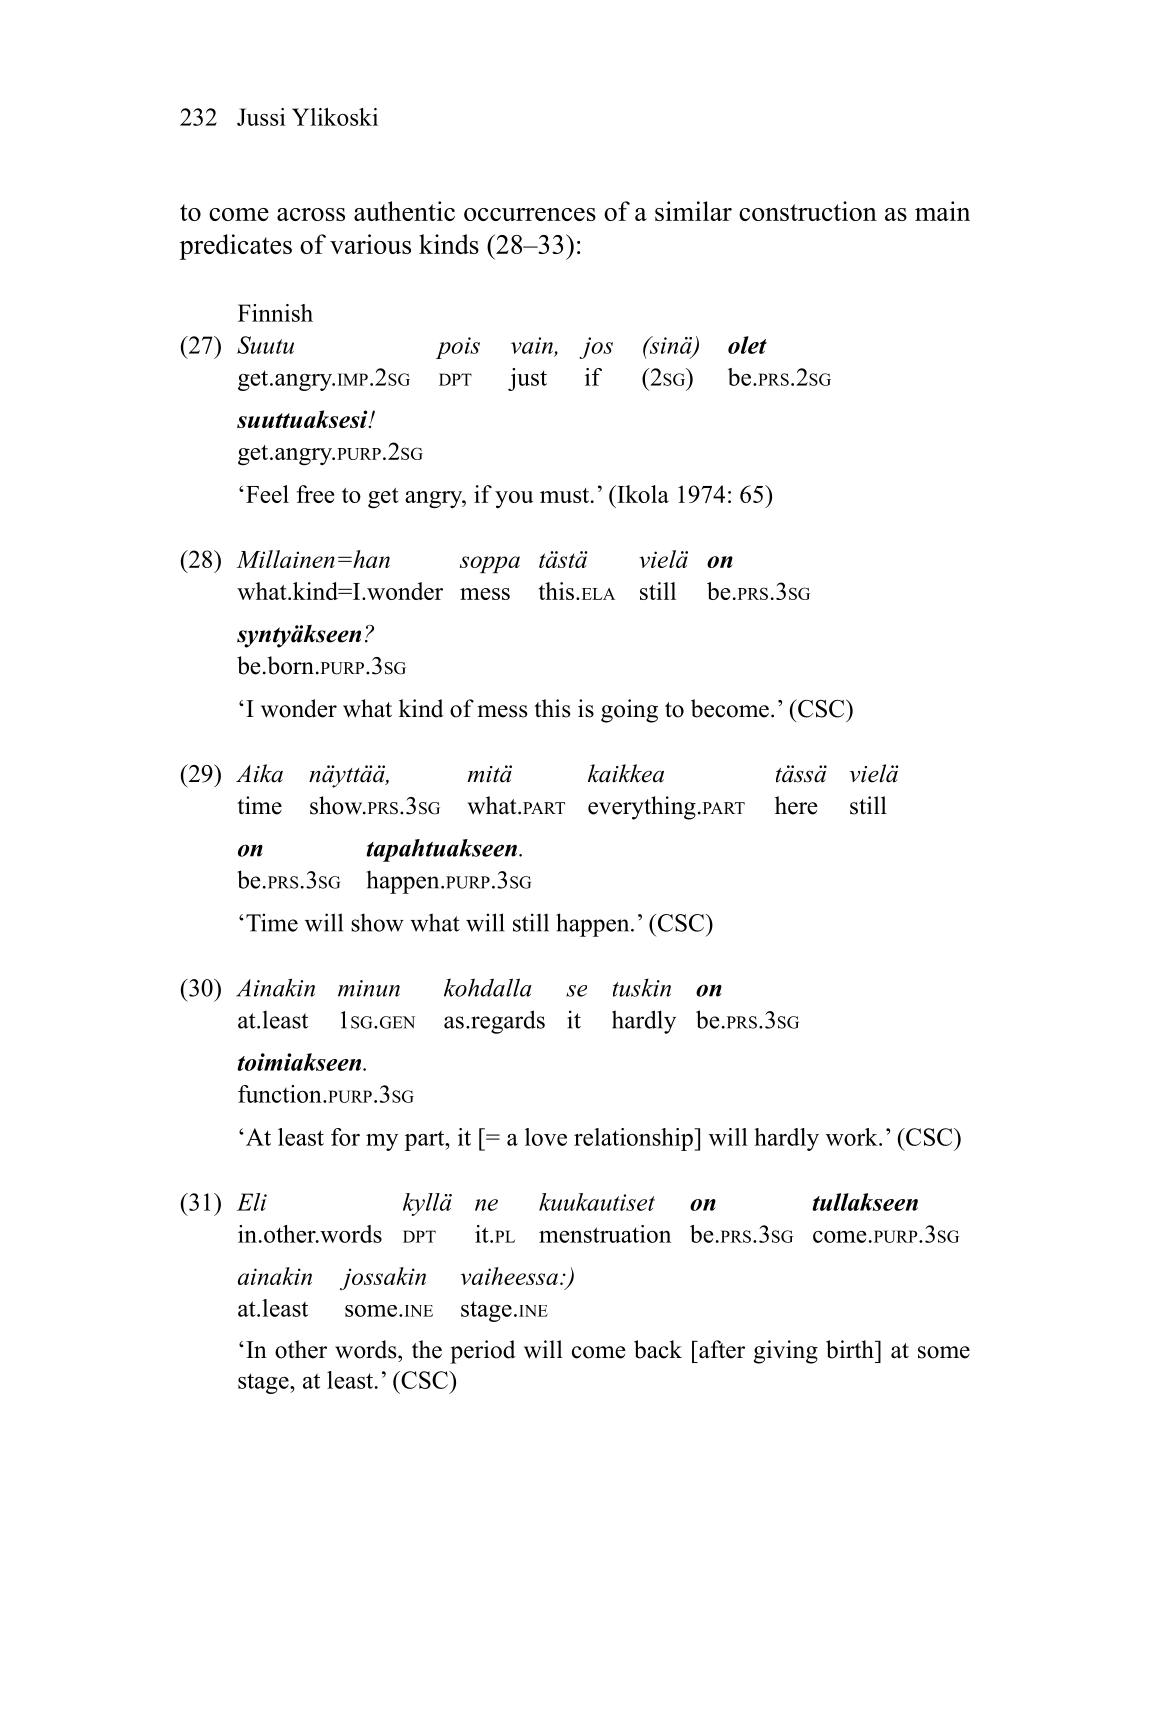  What do you see at coordinates (252, 1202) in the document?
I see `Eli` at bounding box center [252, 1202].
